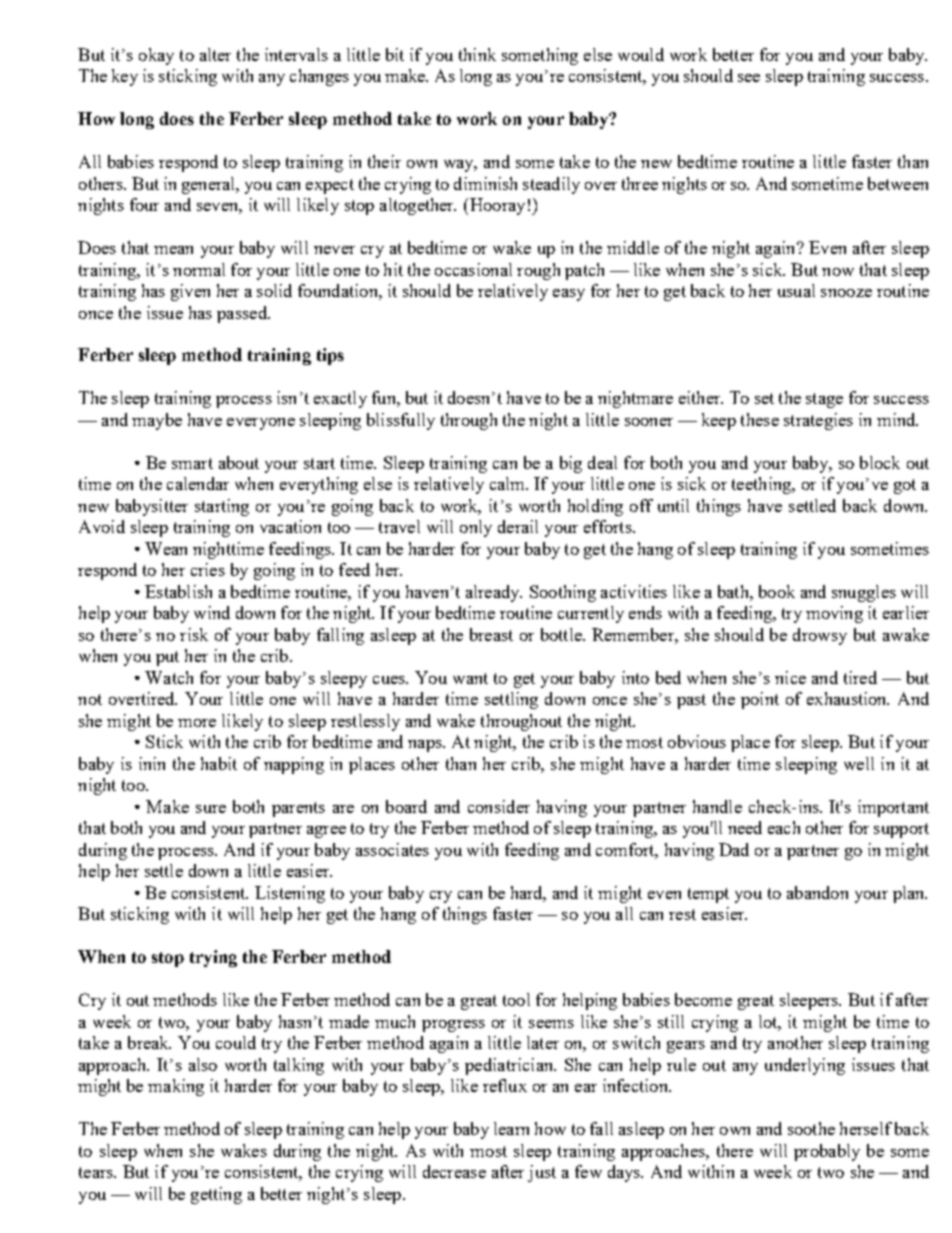 This page has width=952, height=1233. I want to click on risk, so click(194, 634).
